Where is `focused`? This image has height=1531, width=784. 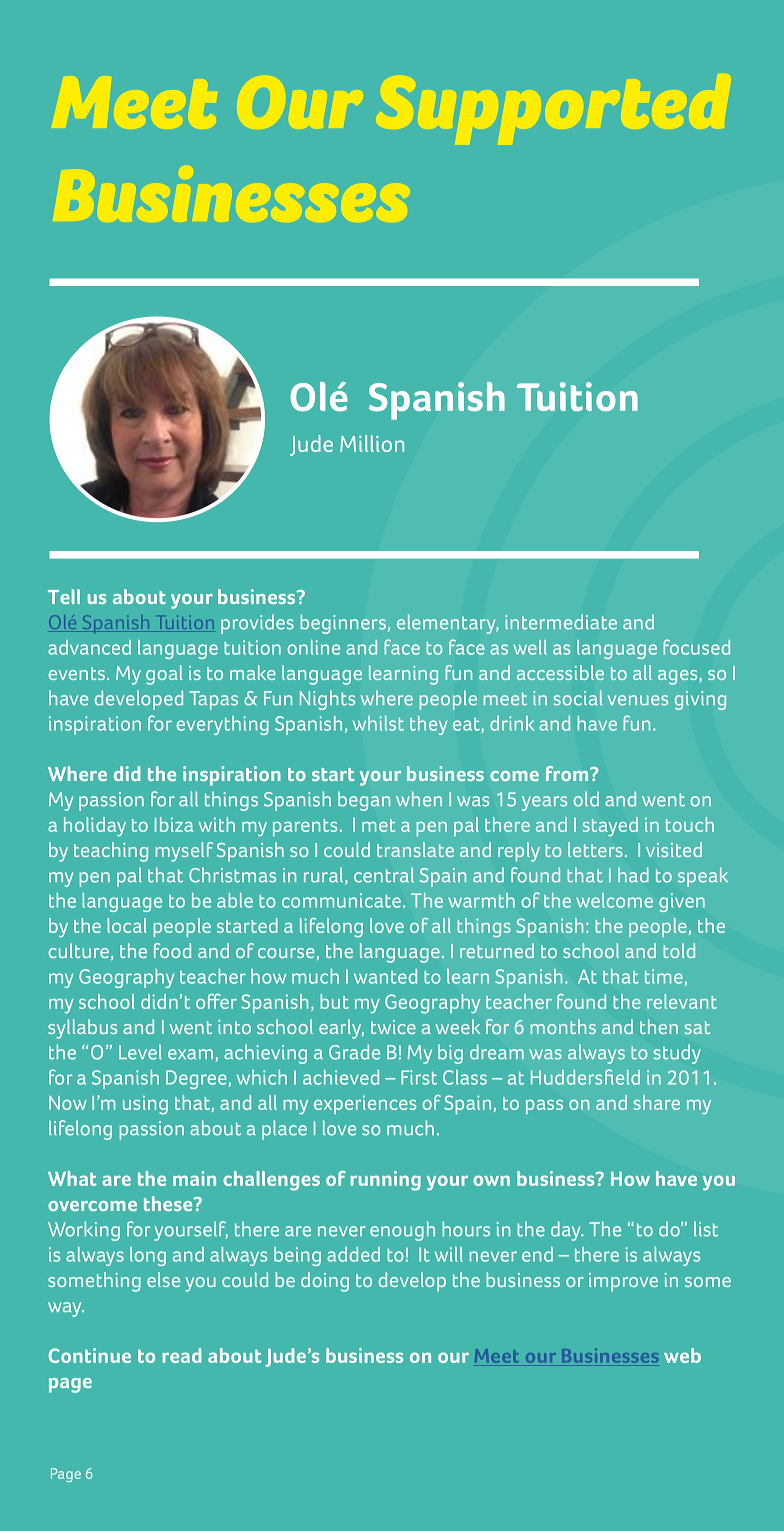 focused is located at coordinates (696, 647).
